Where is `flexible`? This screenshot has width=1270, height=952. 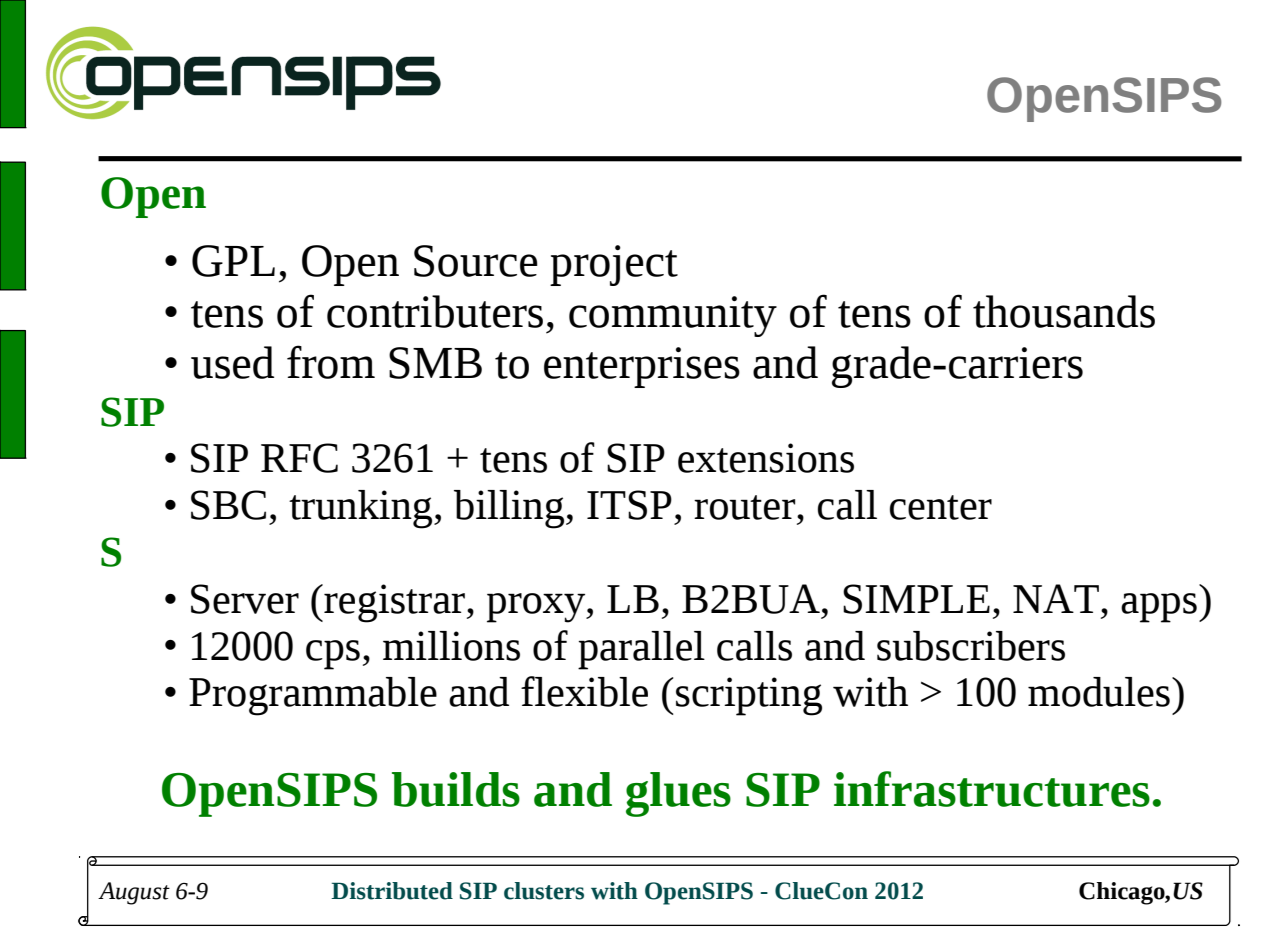
flexible is located at coordinates (584, 691).
